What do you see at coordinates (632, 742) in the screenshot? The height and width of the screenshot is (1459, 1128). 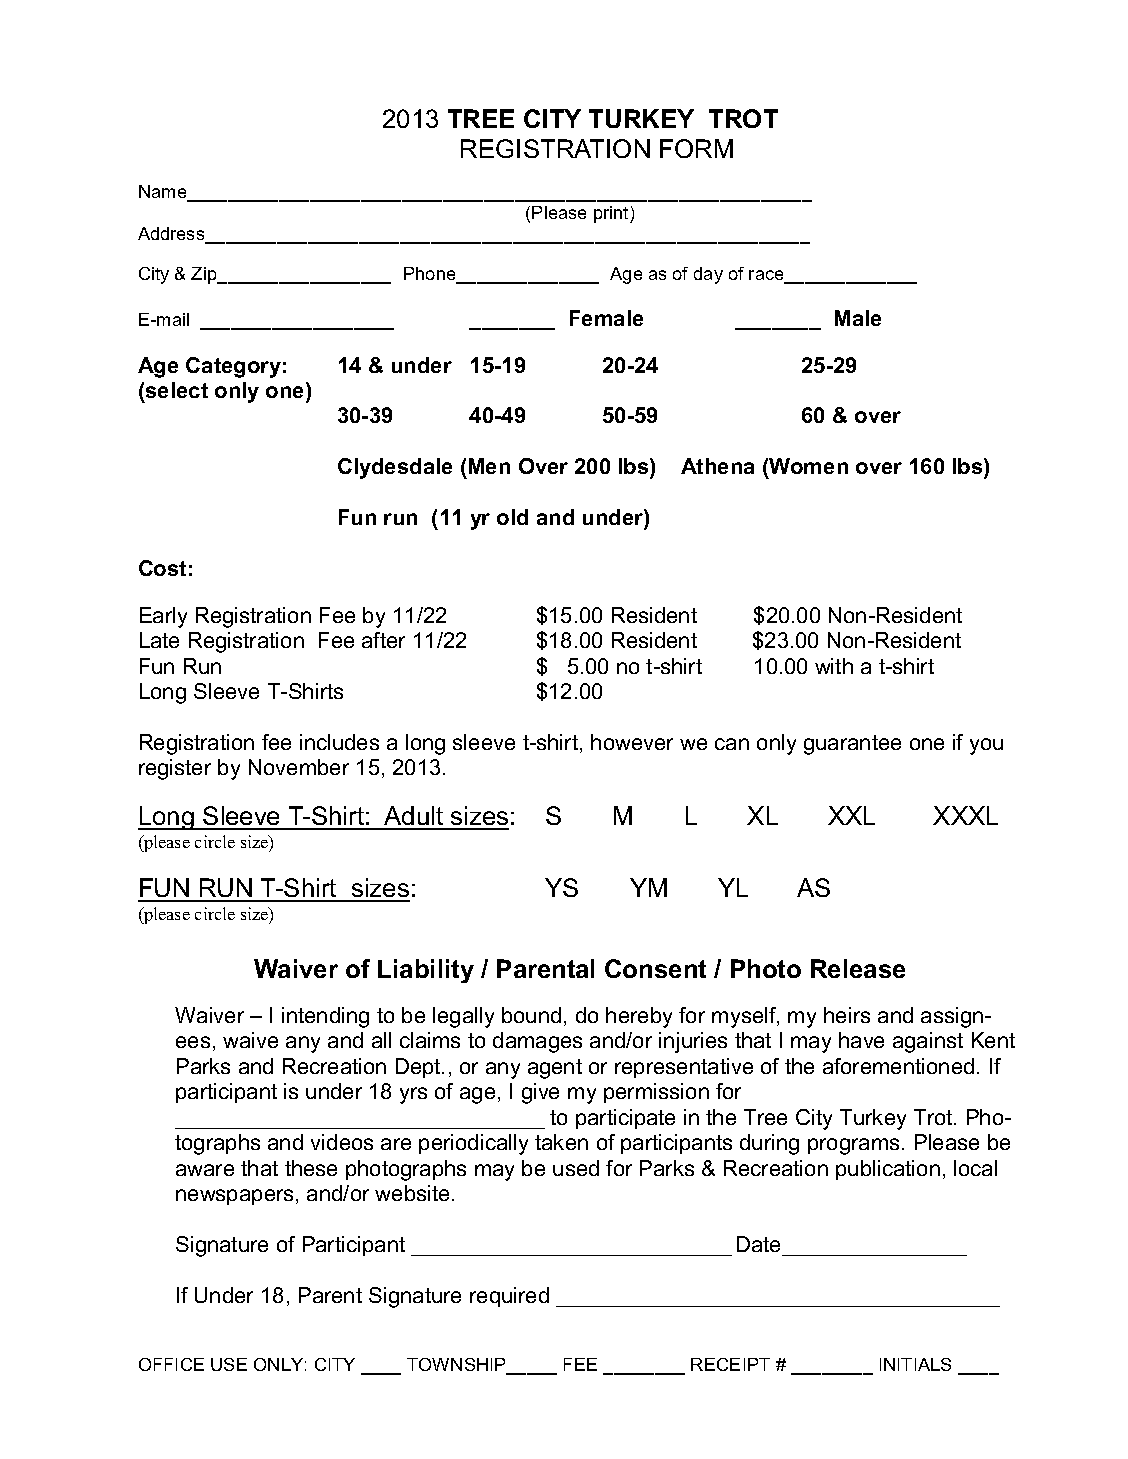 I see `however` at bounding box center [632, 742].
